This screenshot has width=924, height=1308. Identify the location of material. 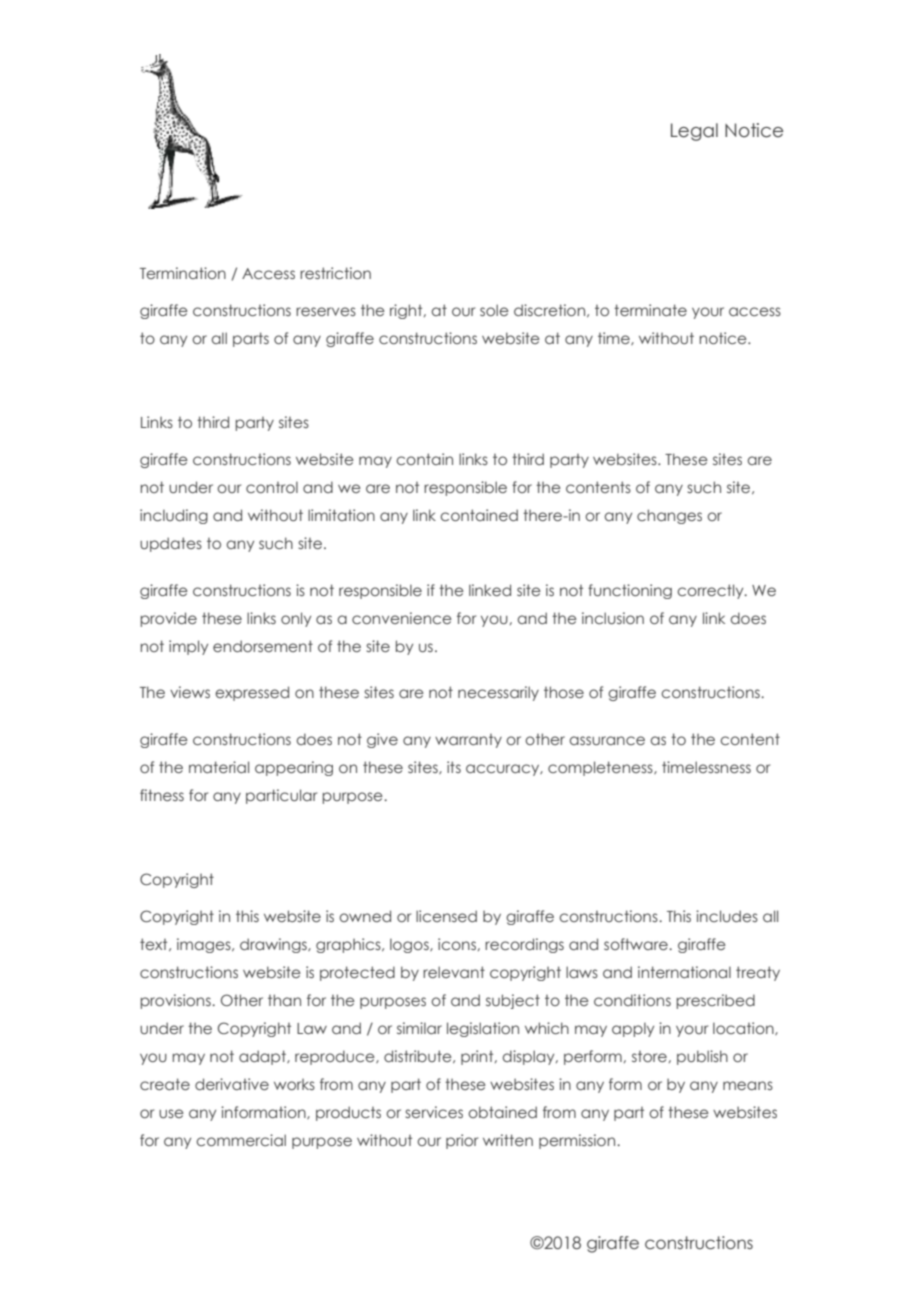
(219, 767).
